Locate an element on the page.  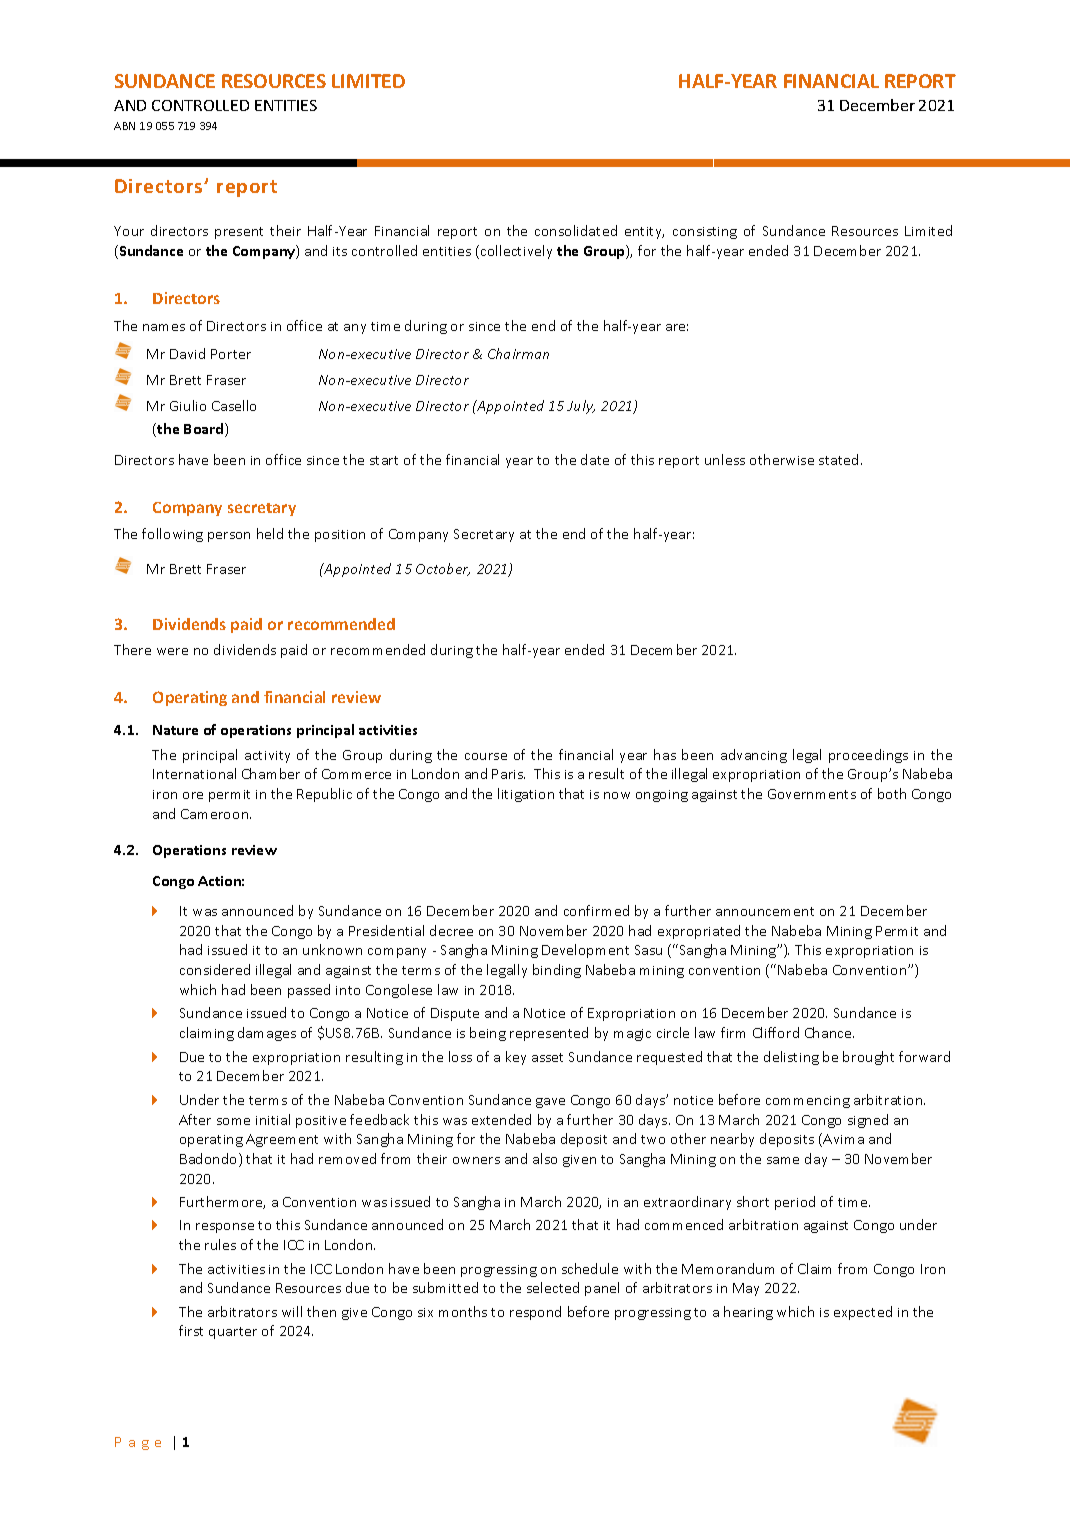
proceedings is located at coordinates (868, 756).
